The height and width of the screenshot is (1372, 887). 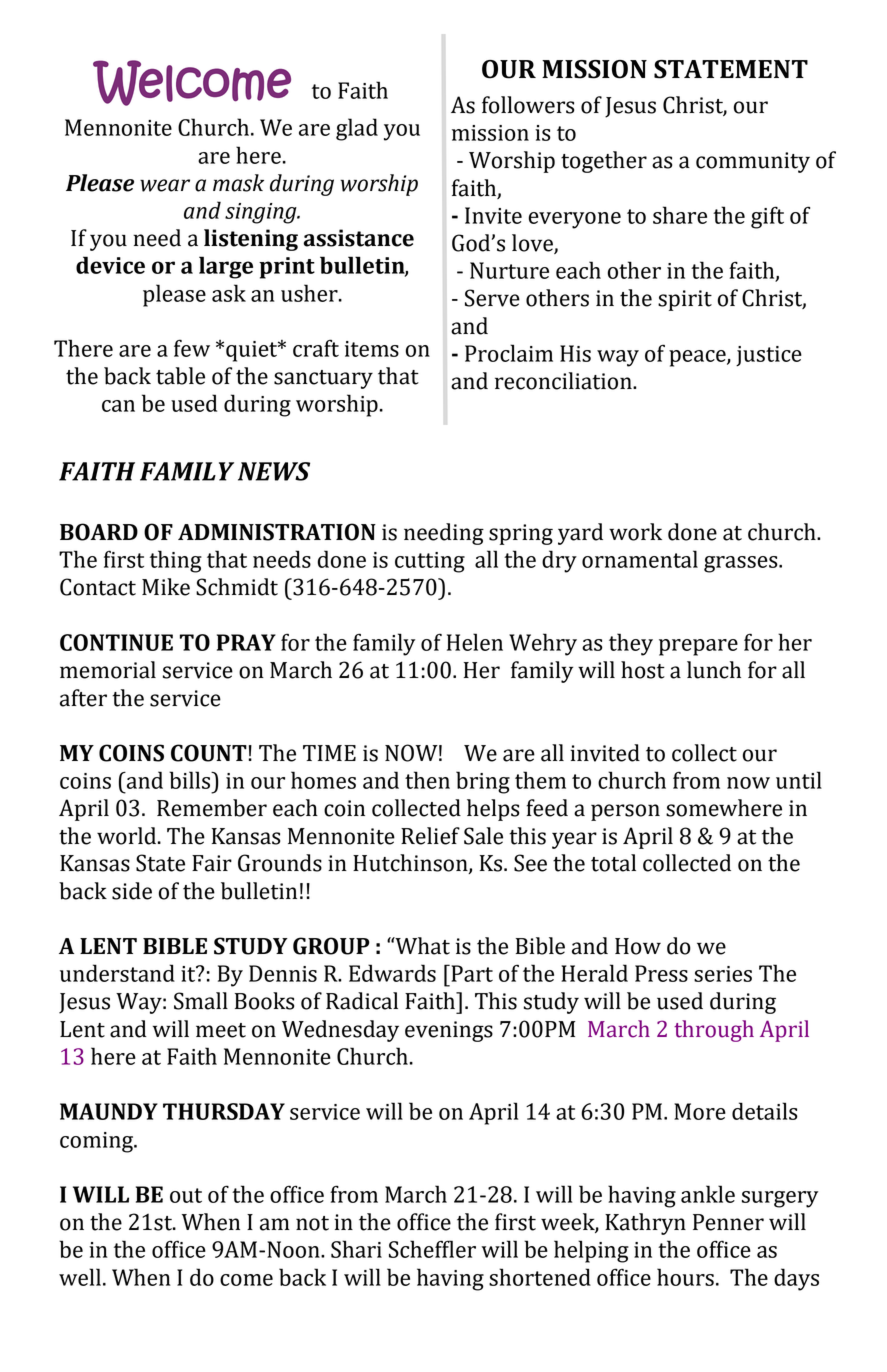 What do you see at coordinates (430, 562) in the screenshot?
I see `cutting` at bounding box center [430, 562].
